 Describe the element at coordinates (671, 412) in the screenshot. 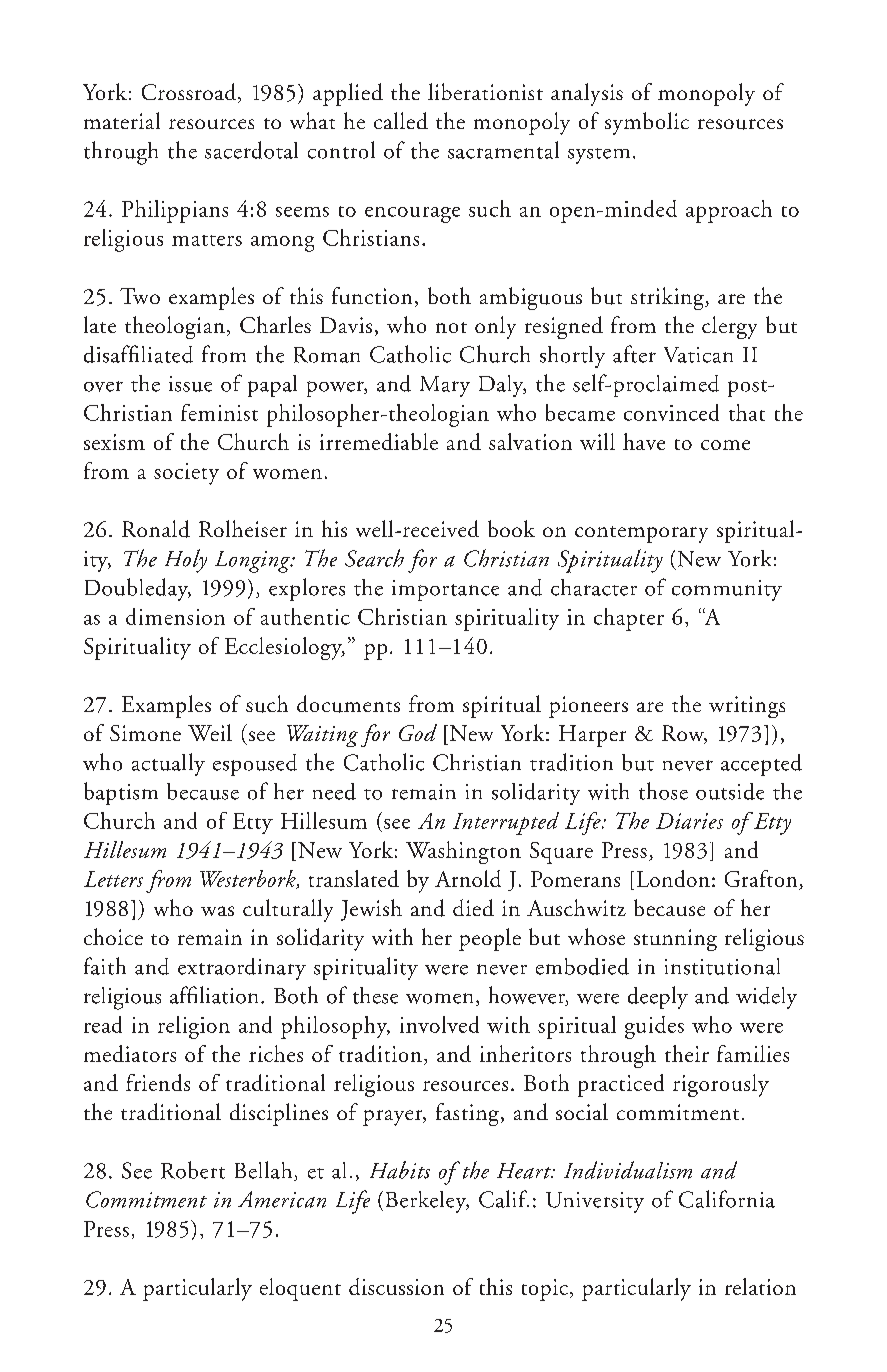

I see `convinced` at that location.
